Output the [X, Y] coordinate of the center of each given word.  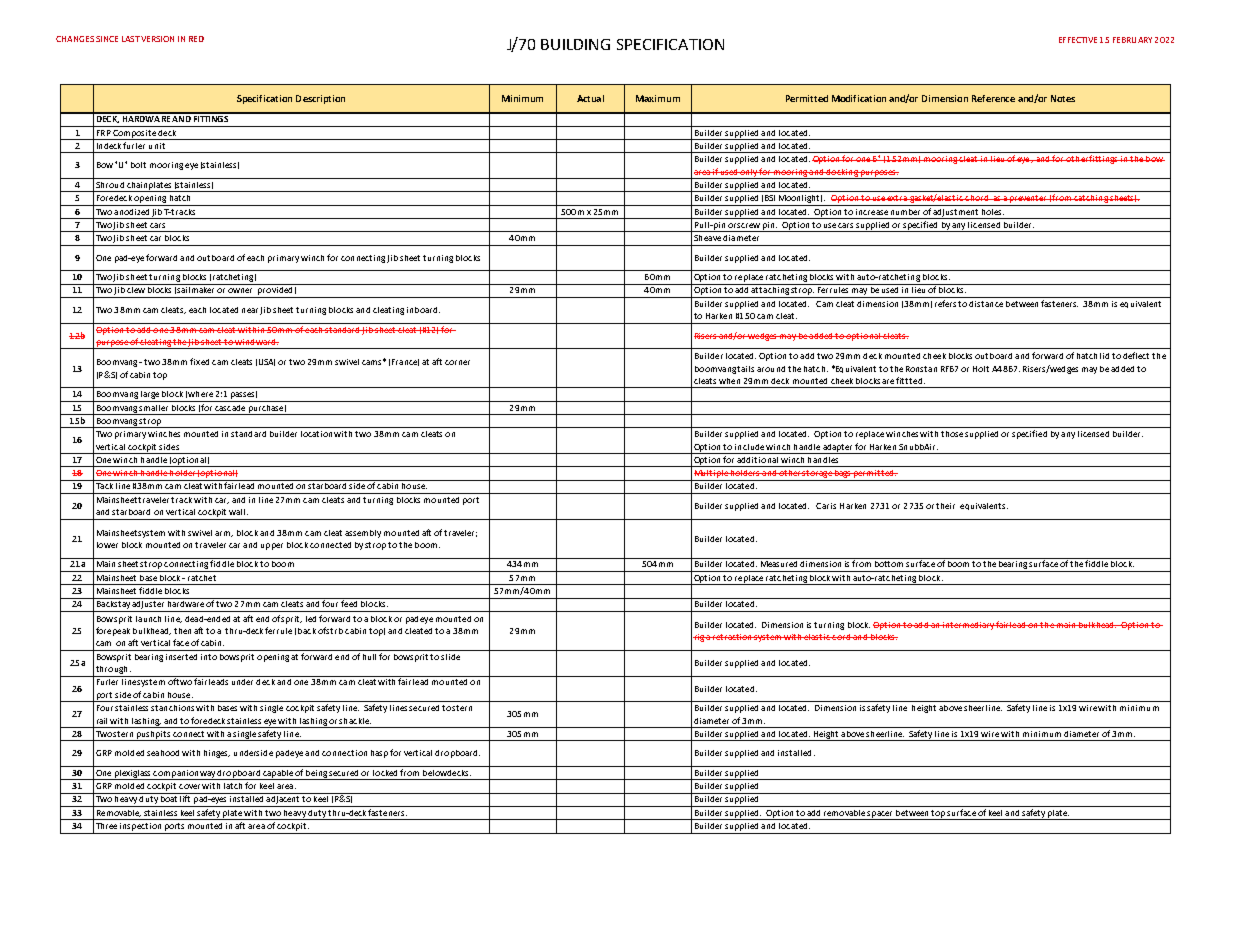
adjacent [283, 800]
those [952, 434]
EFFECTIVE [1078, 40]
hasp [379, 754]
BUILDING [575, 44]
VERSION [157, 39]
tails [745, 369]
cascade [230, 406]
